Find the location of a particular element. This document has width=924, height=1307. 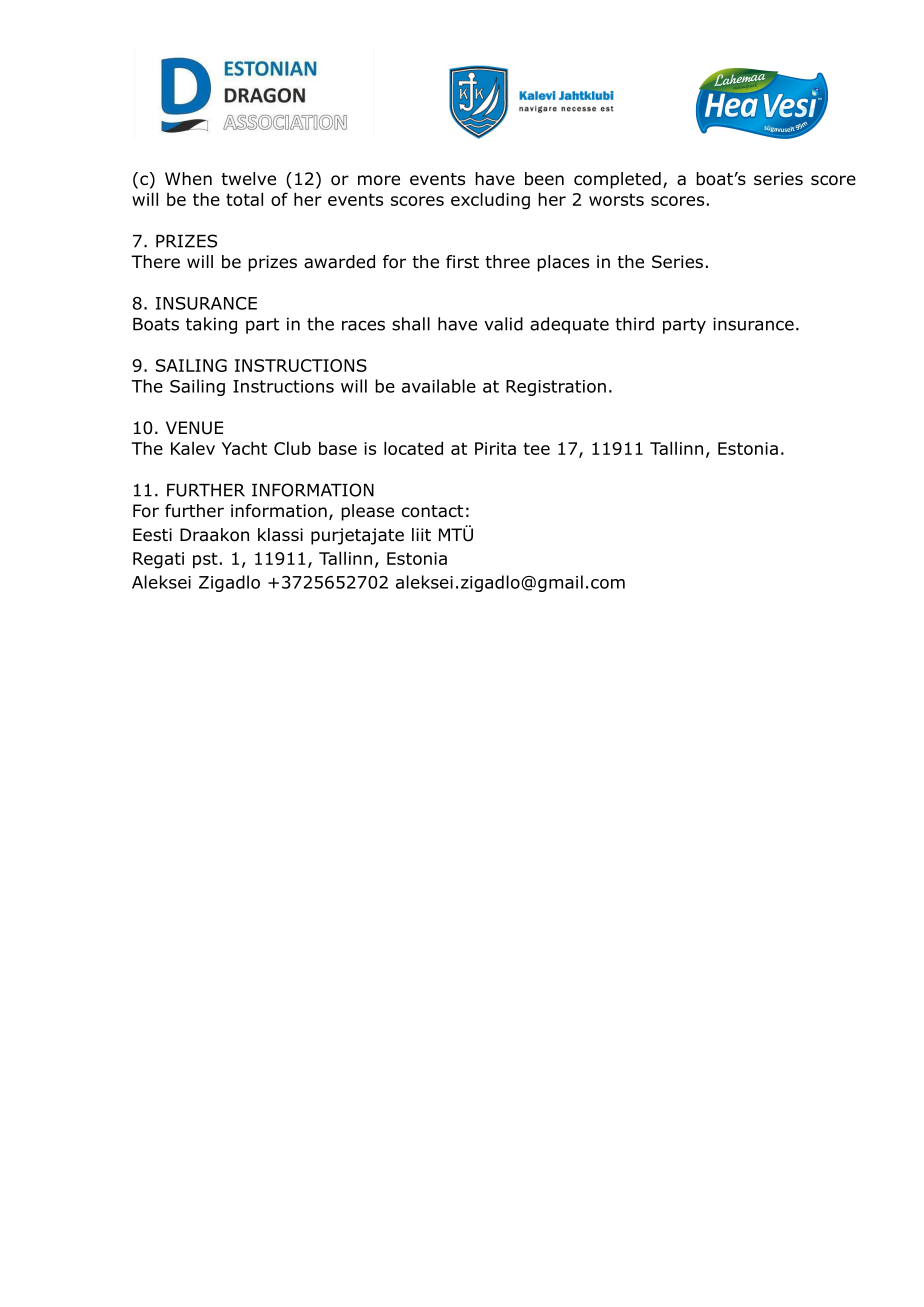

taking is located at coordinates (211, 325).
